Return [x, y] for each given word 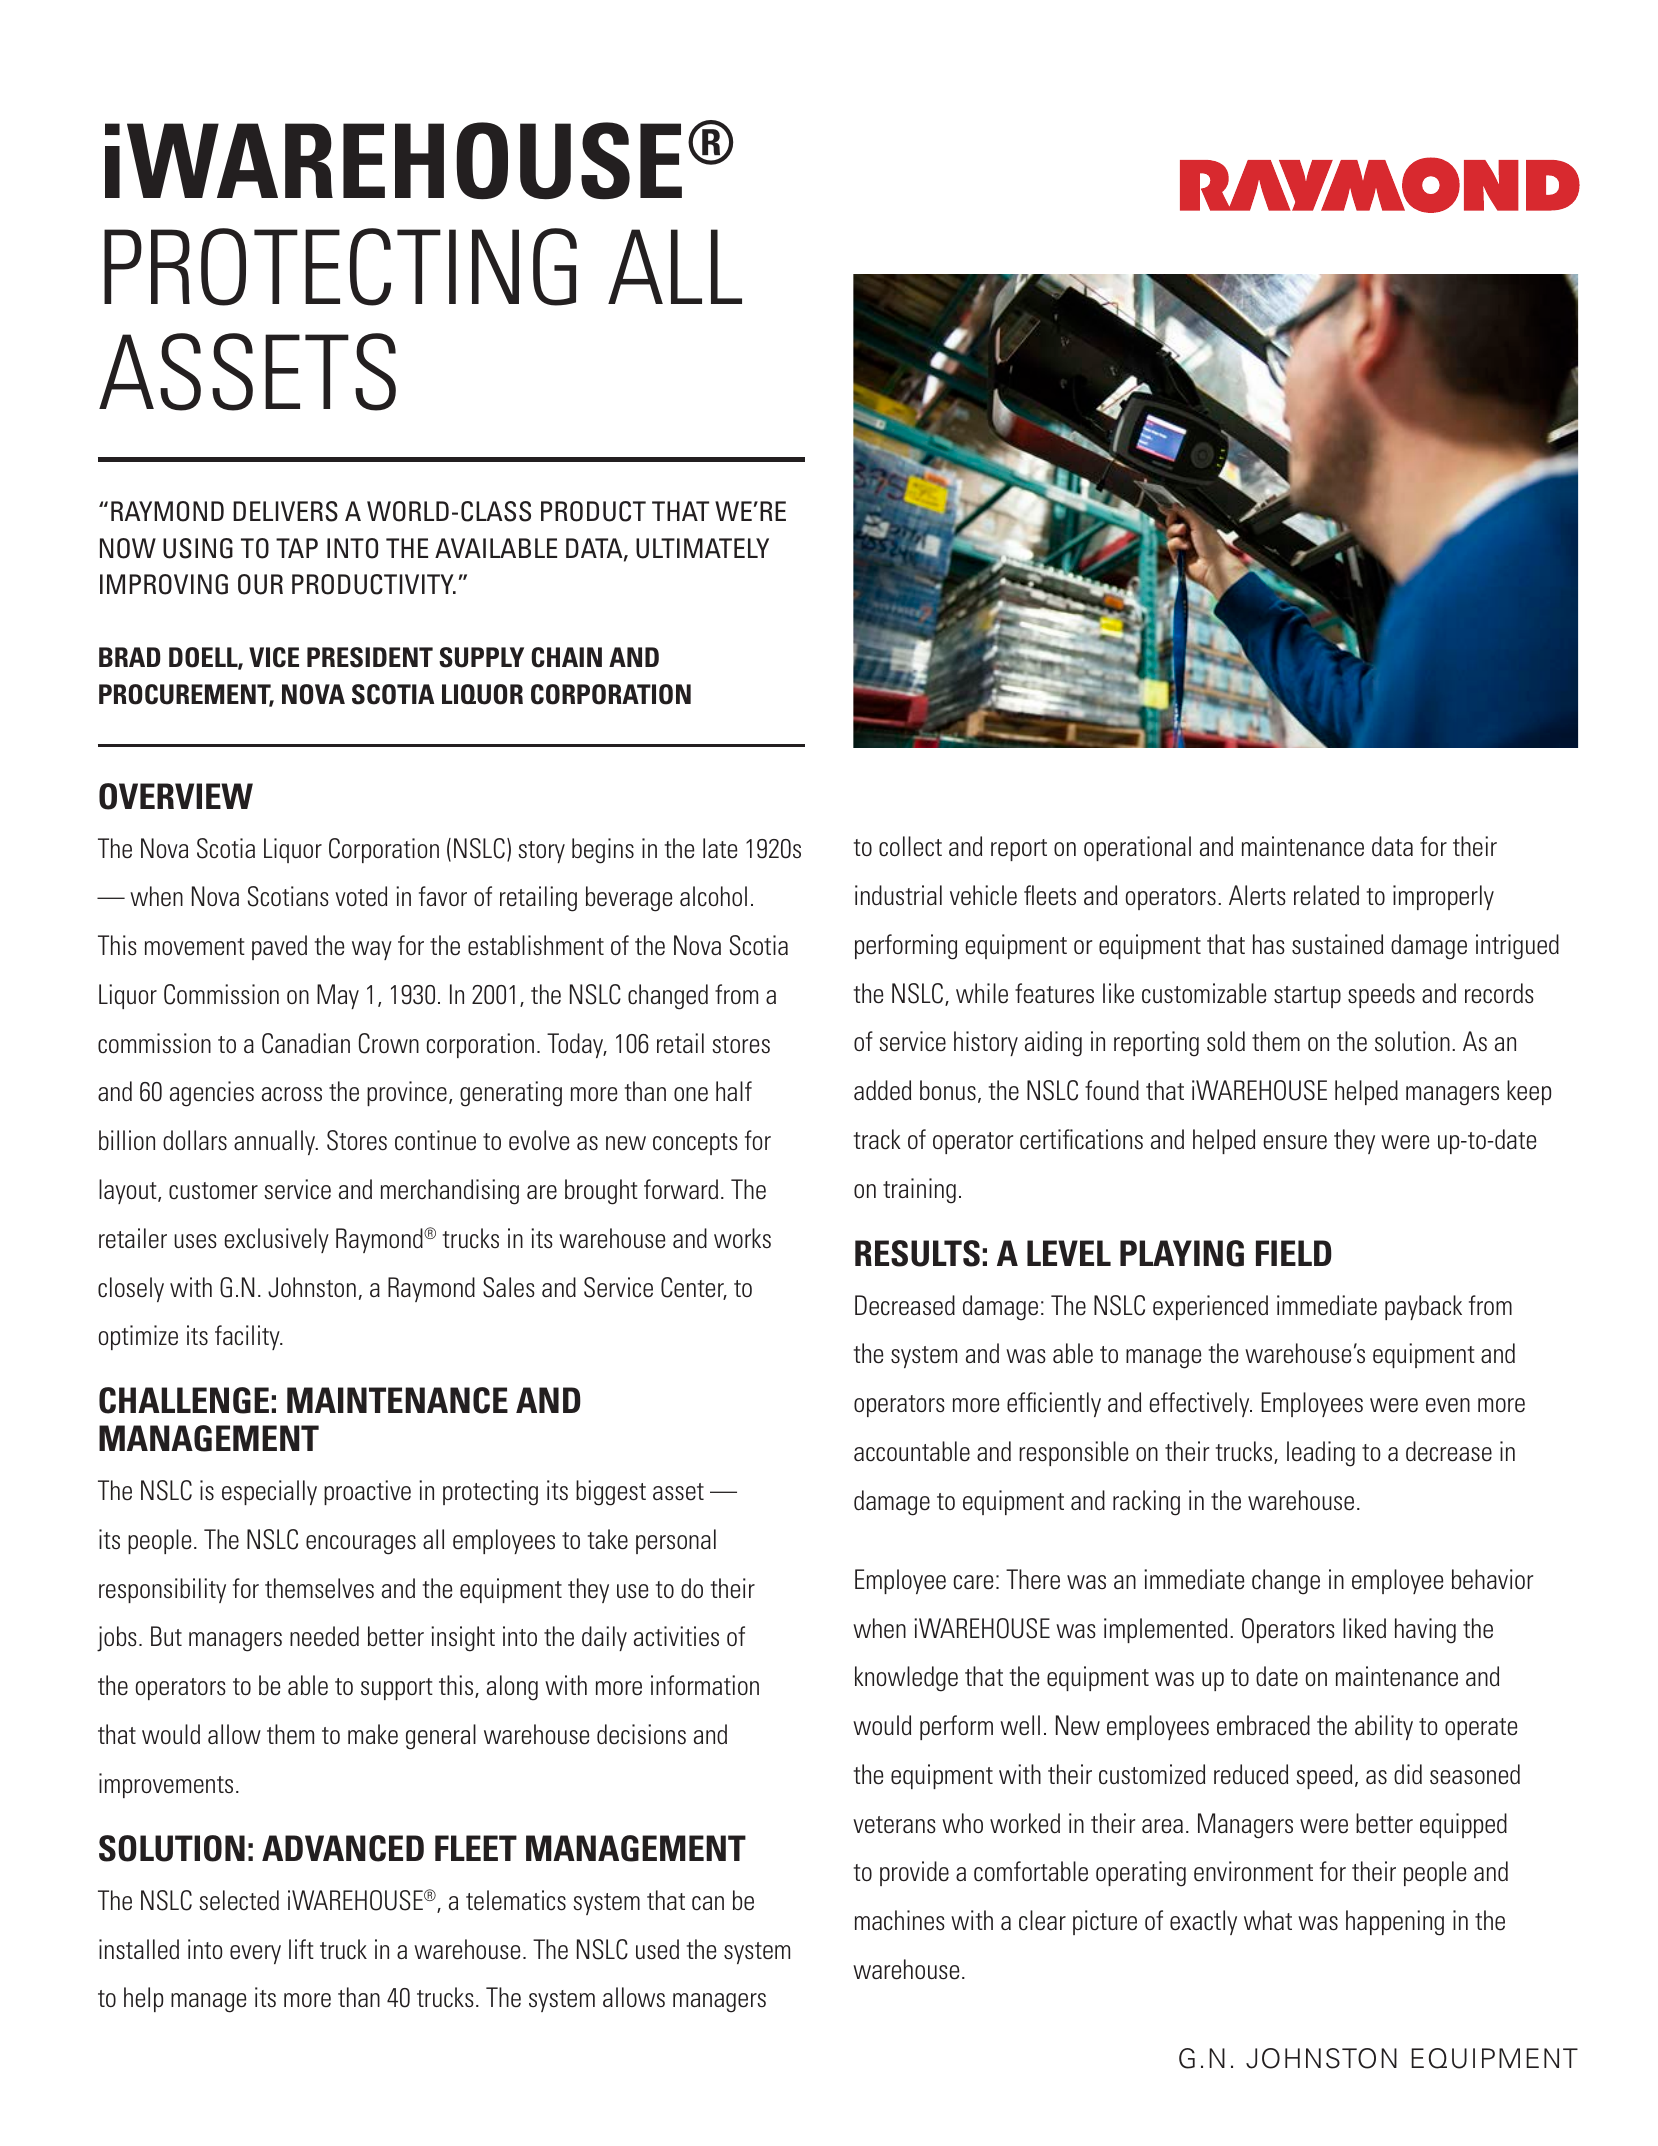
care [973, 1582]
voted [361, 896]
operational [1137, 848]
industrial [898, 895]
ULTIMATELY [702, 548]
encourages [361, 1545]
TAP [297, 548]
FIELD [1294, 1253]
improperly [1443, 897]
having [1425, 1631]
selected [239, 1900]
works [742, 1238]
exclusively [277, 1240]
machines [900, 1920]
